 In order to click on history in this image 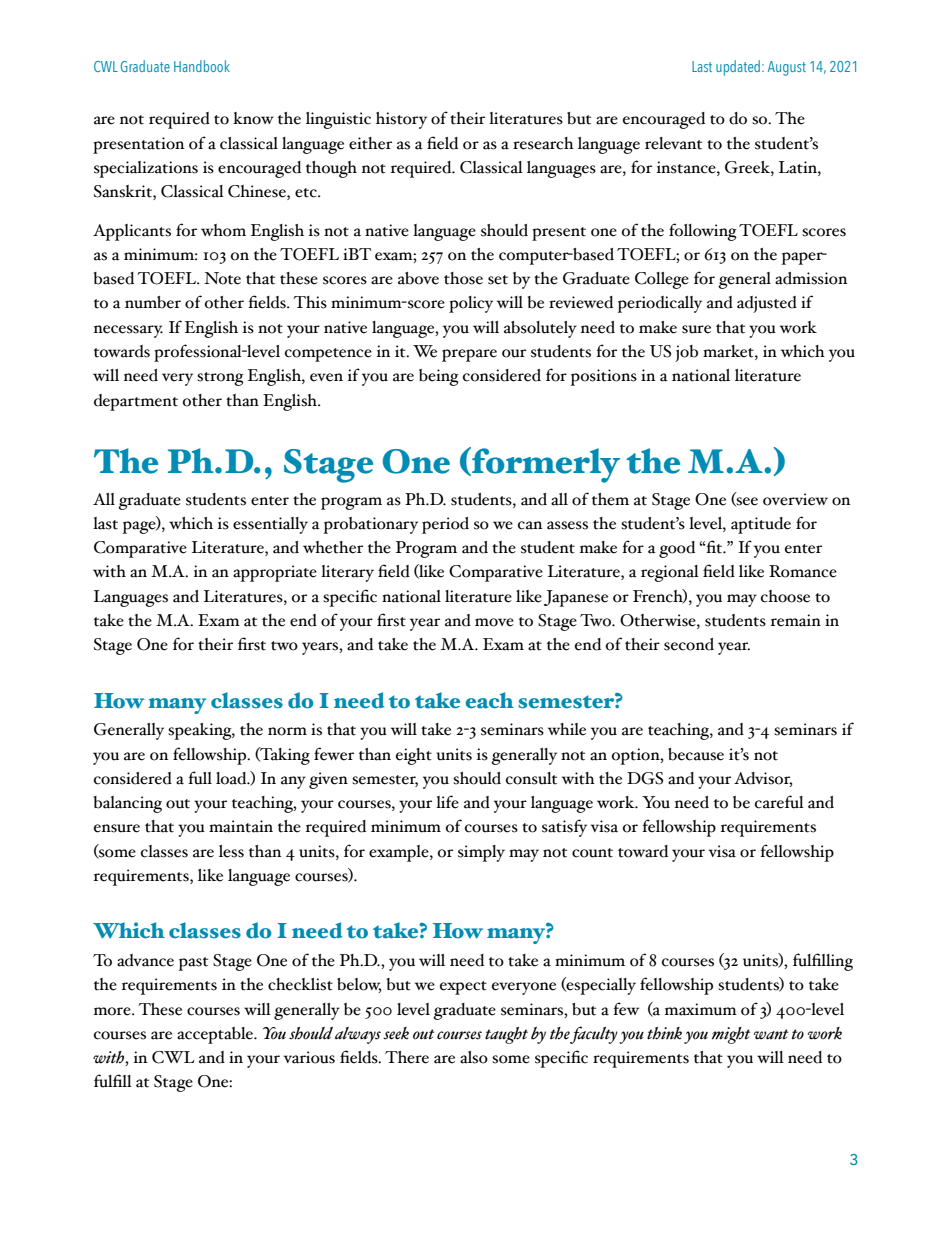, I will do `click(401, 120)`.
